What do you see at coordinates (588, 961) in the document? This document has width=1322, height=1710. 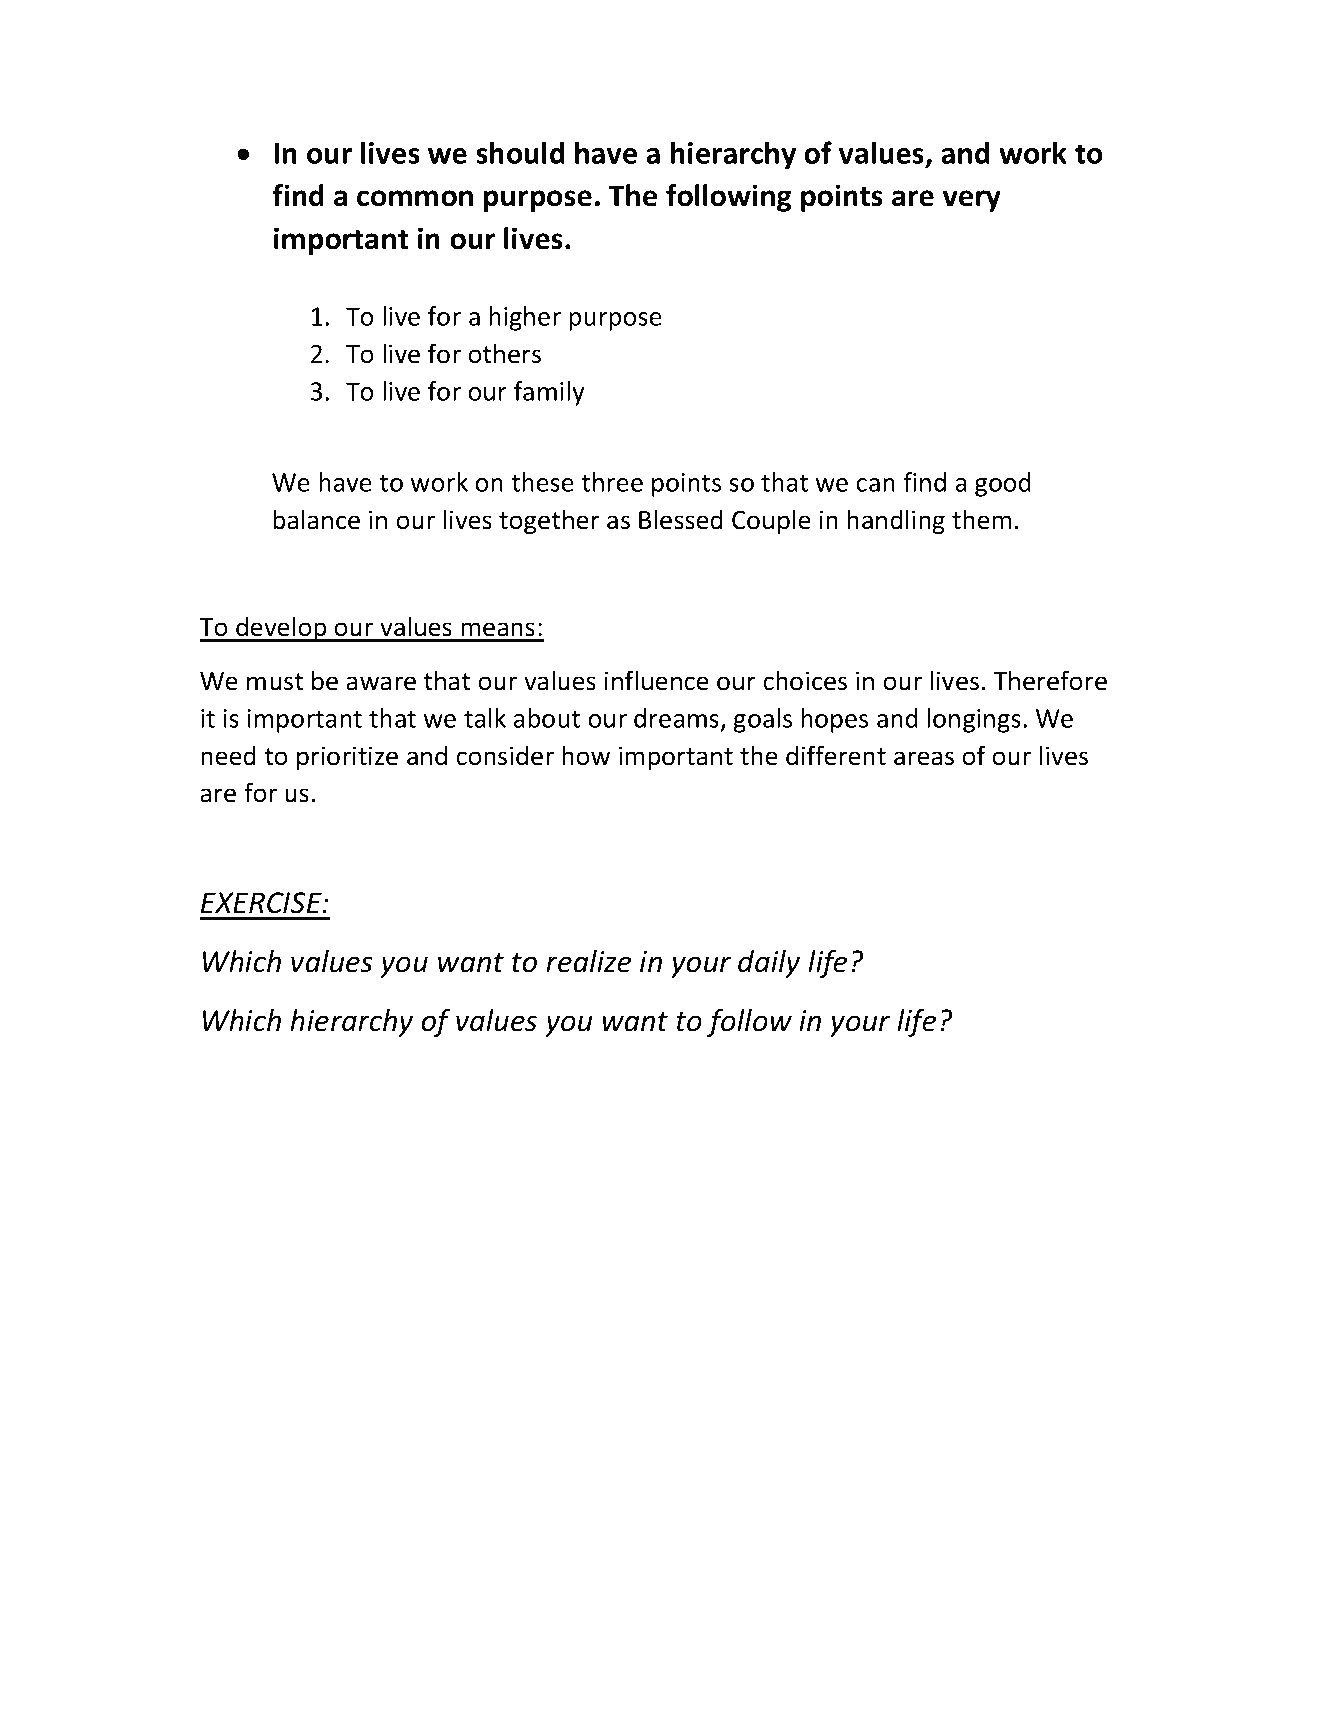 I see `realize` at bounding box center [588, 961].
